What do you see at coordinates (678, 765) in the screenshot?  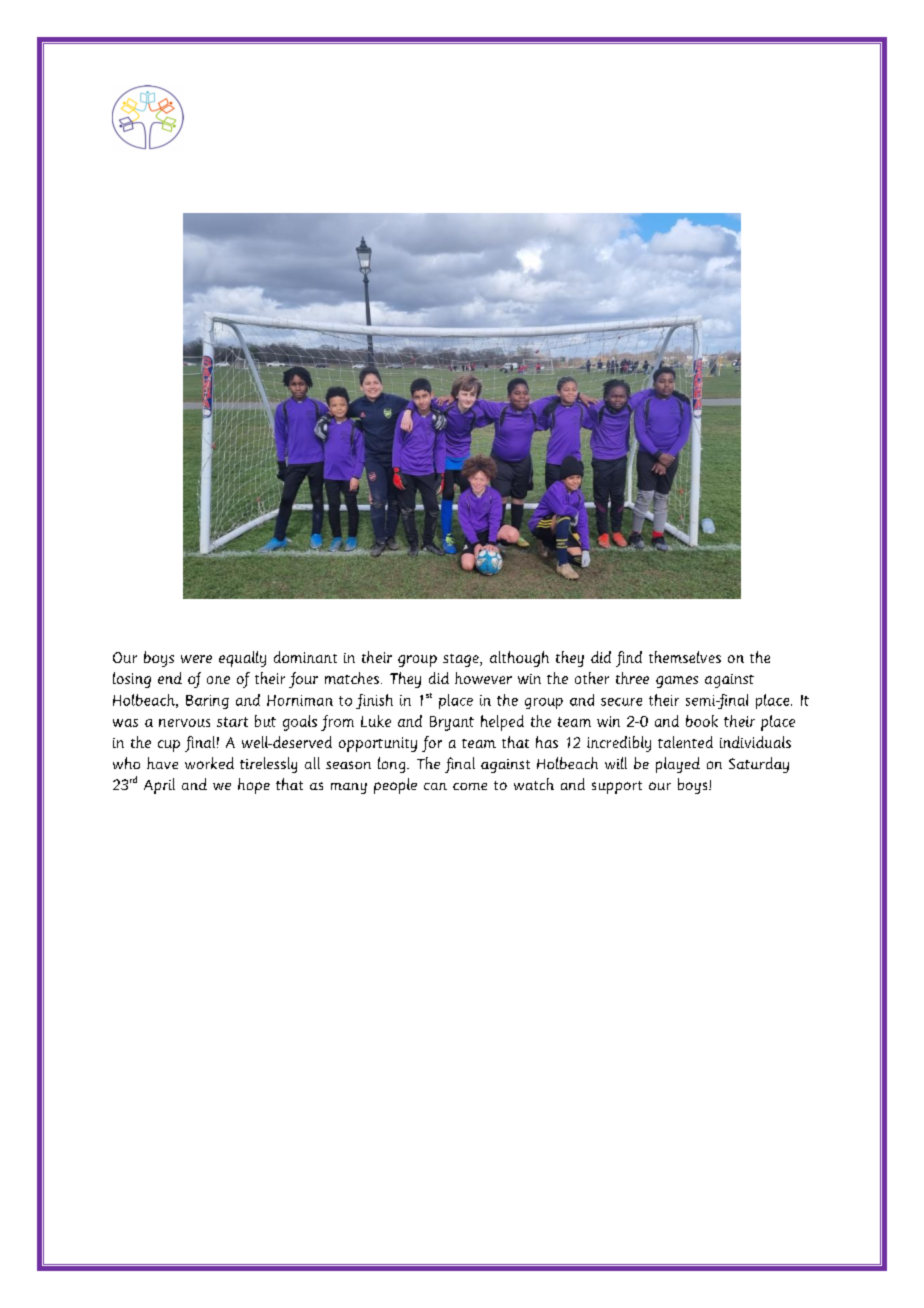 I see `played` at bounding box center [678, 765].
